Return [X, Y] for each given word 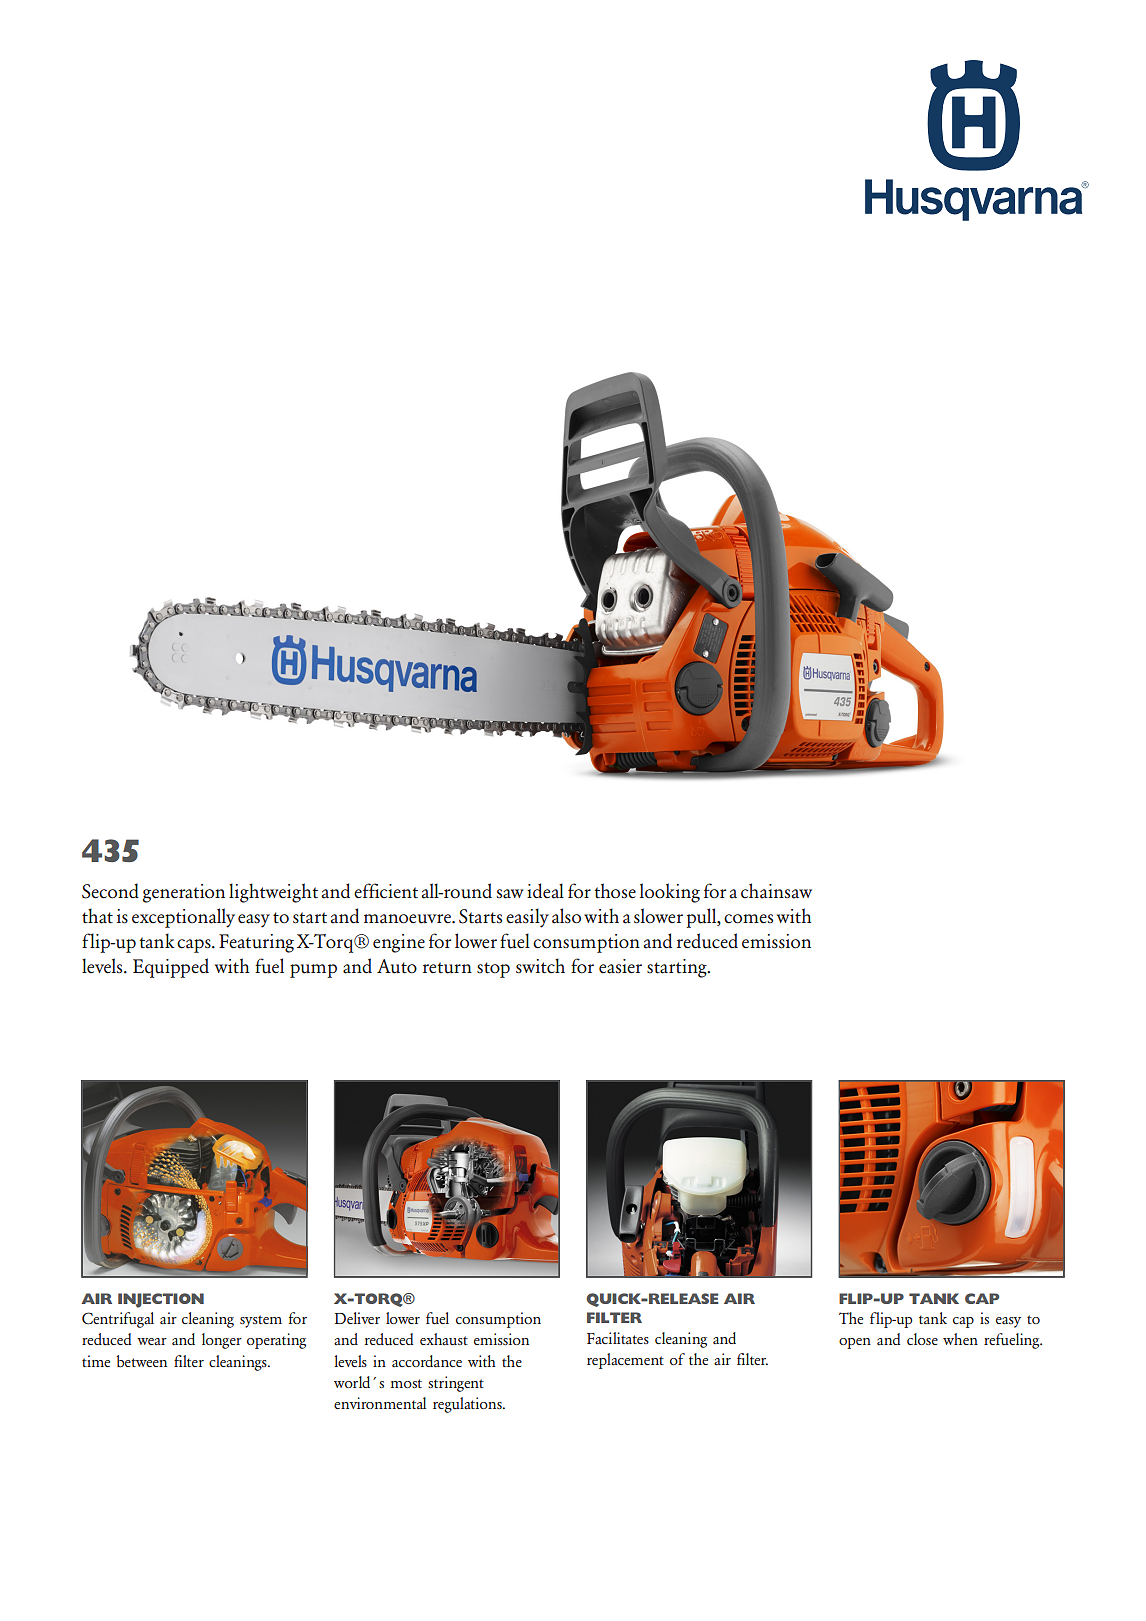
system [261, 1321]
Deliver [357, 1318]
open [855, 1343]
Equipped [171, 968]
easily [527, 918]
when [960, 1339]
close [922, 1339]
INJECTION [161, 1300]
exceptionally [183, 918]
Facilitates [618, 1338]
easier [620, 966]
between [142, 1361]
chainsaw [776, 891]
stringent [456, 1384]
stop [493, 970]
